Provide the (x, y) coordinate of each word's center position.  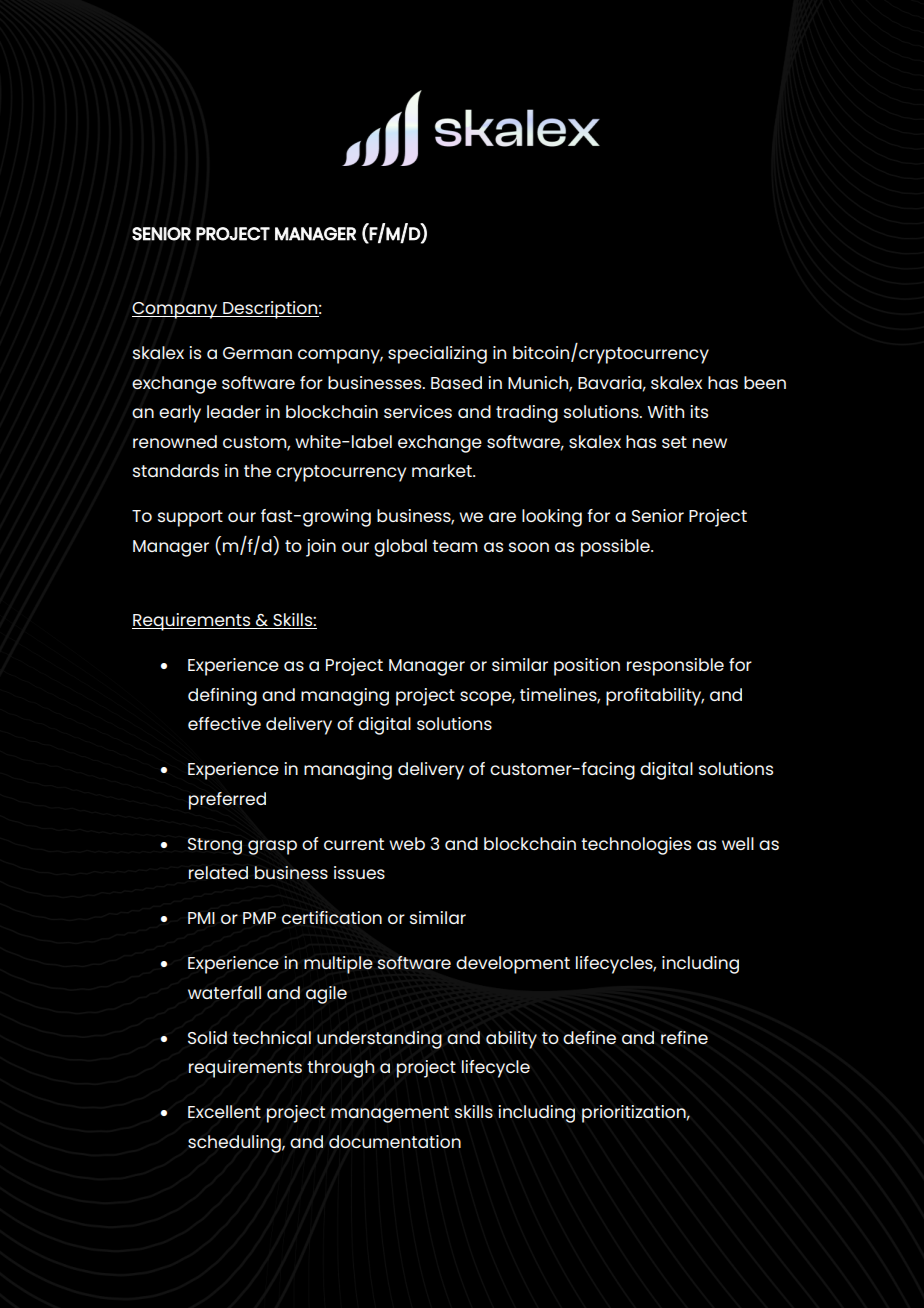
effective (224, 723)
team (455, 546)
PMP (259, 918)
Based (456, 382)
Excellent (224, 1111)
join (321, 548)
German (257, 353)
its (699, 411)
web (407, 843)
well (738, 843)
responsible (675, 667)
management (390, 1114)
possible (616, 548)
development (513, 965)
